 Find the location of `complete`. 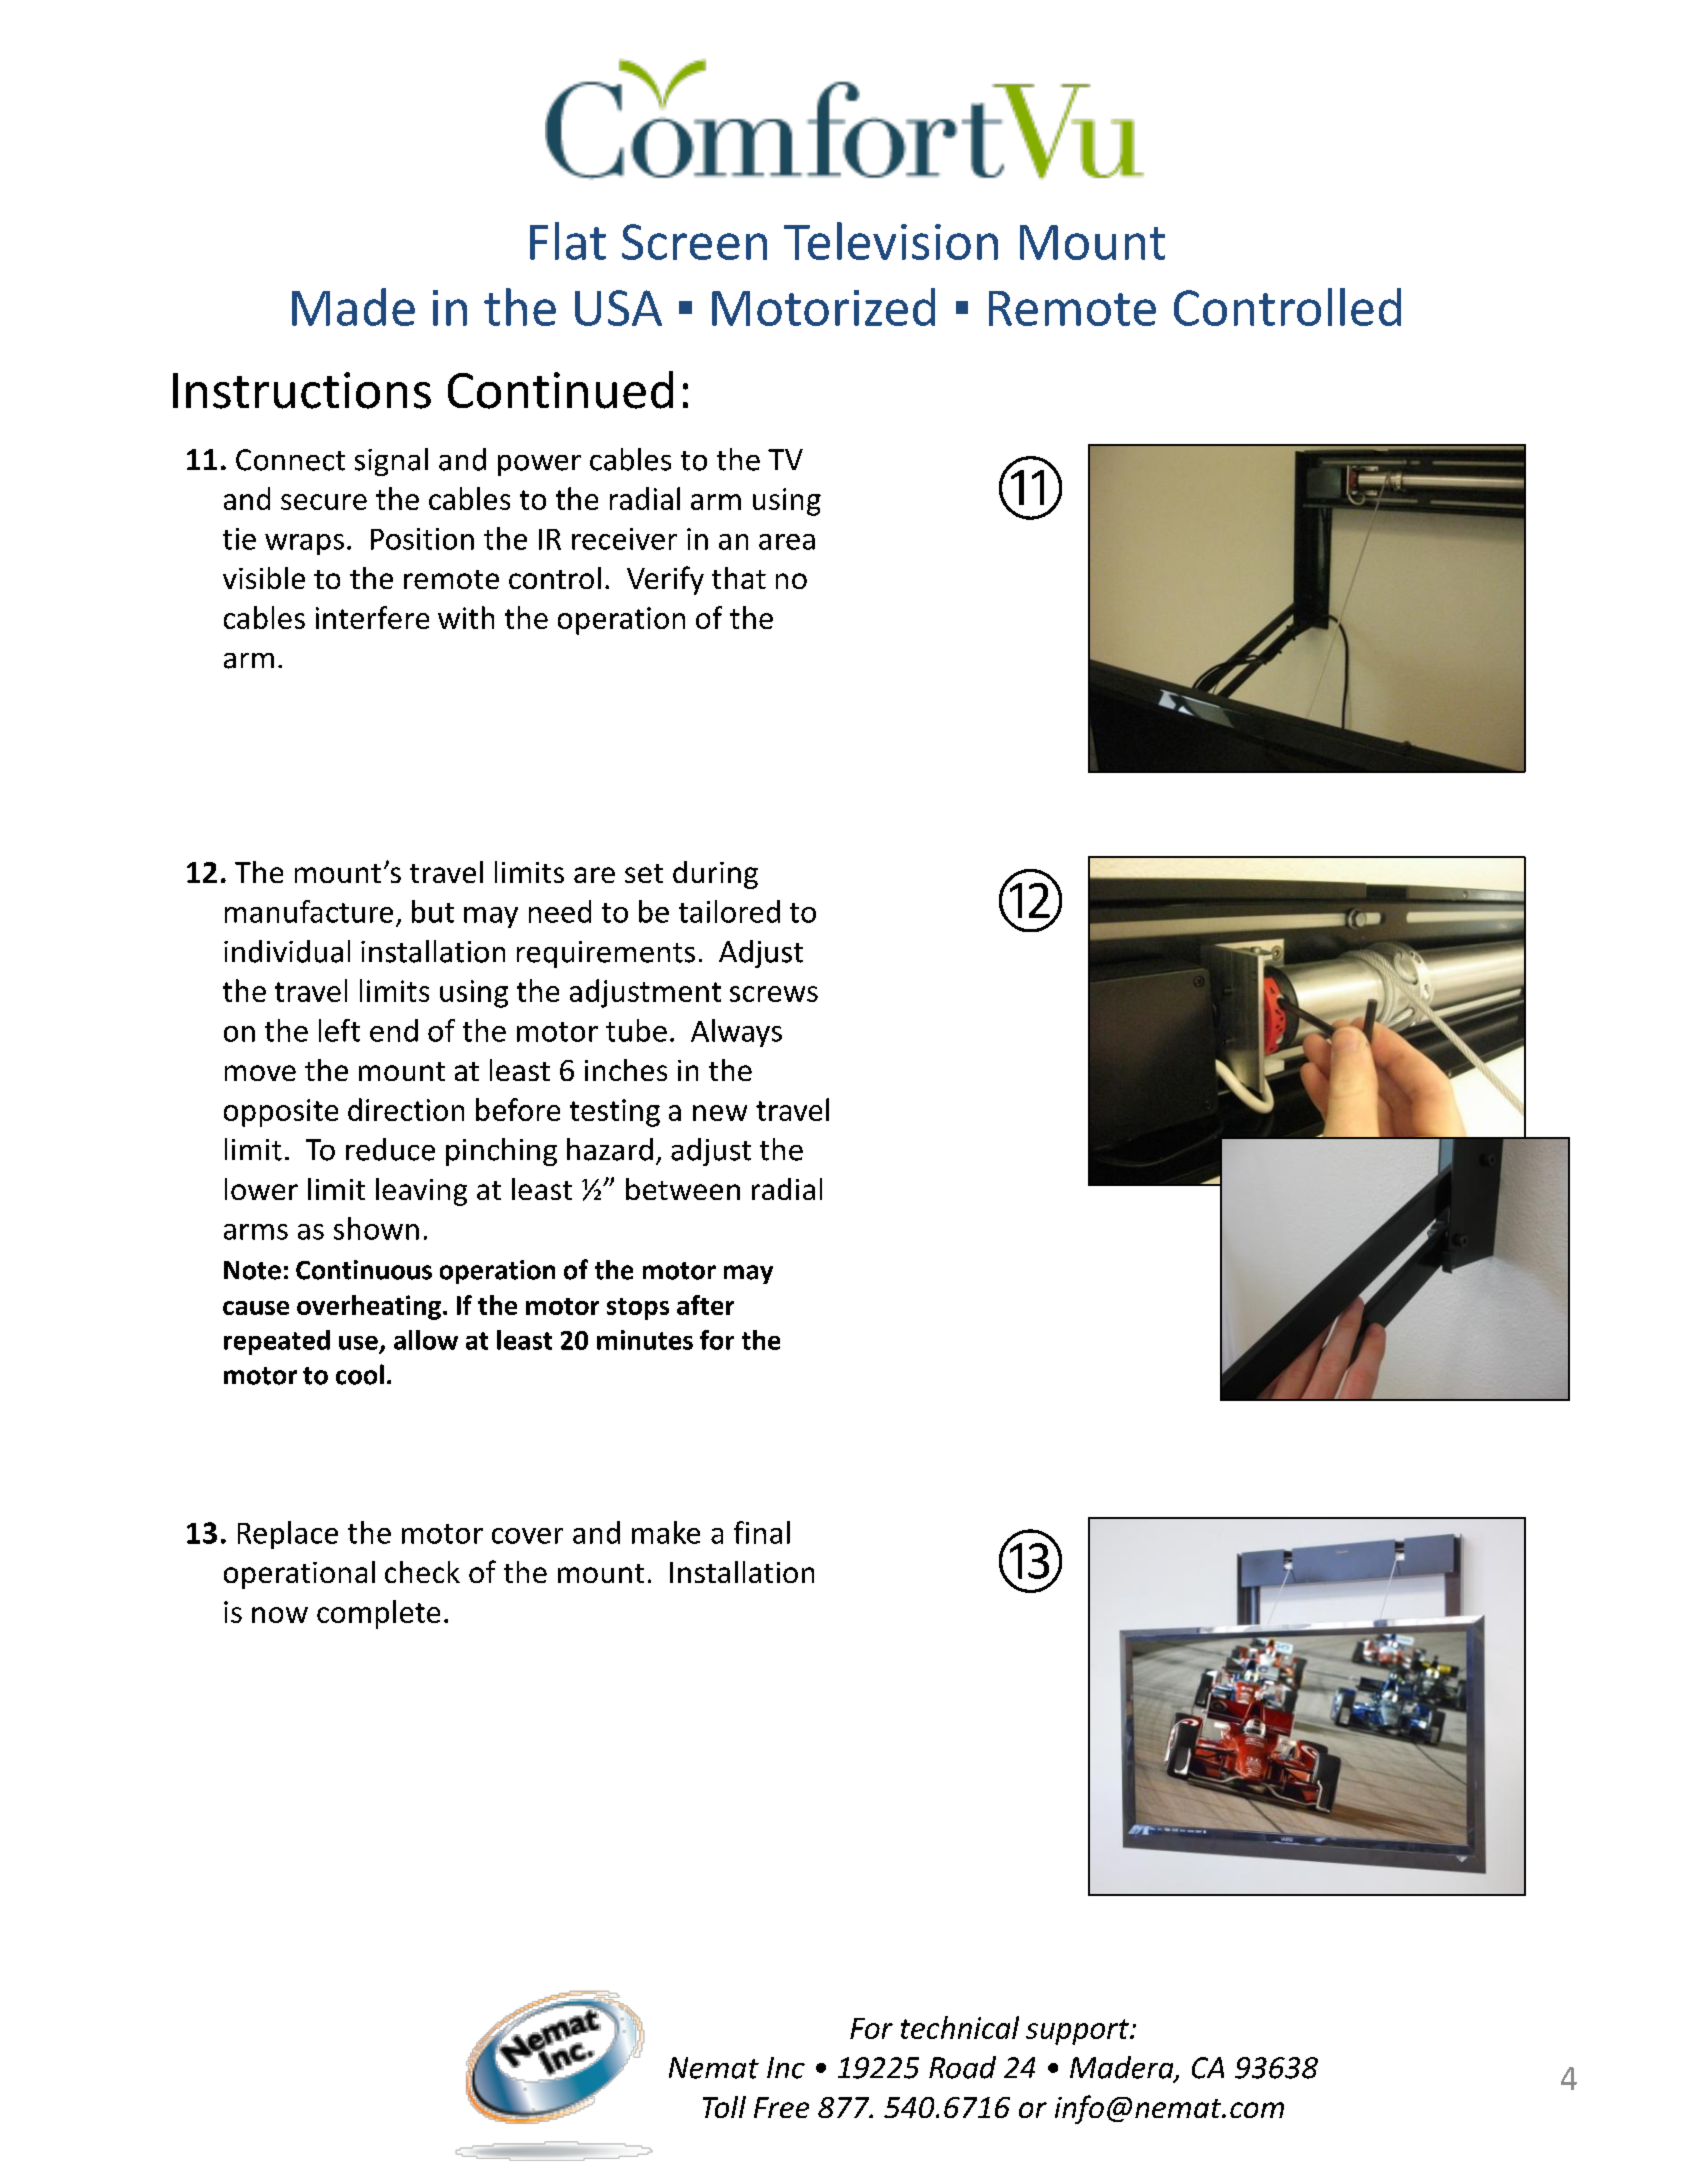

complete is located at coordinates (378, 1614).
